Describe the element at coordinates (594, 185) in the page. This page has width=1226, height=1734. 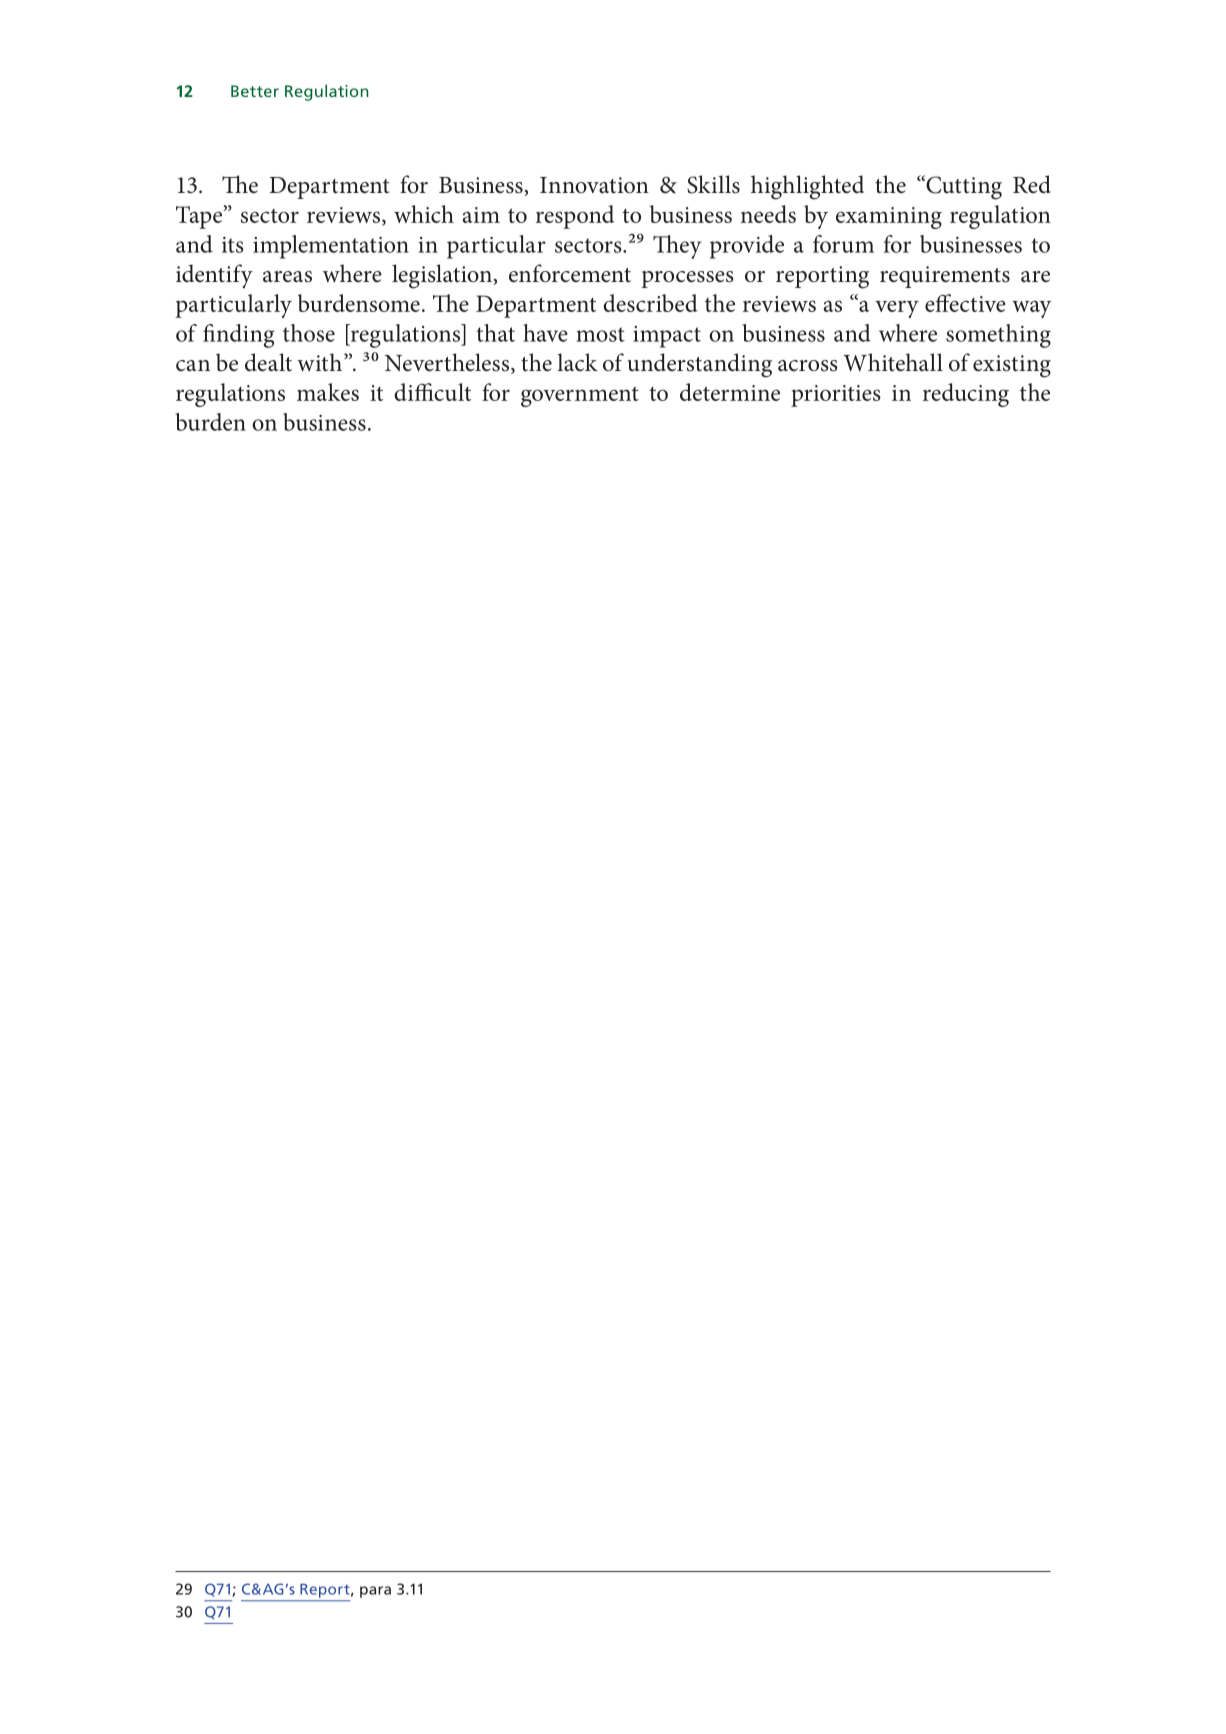
I see `Innovation` at that location.
